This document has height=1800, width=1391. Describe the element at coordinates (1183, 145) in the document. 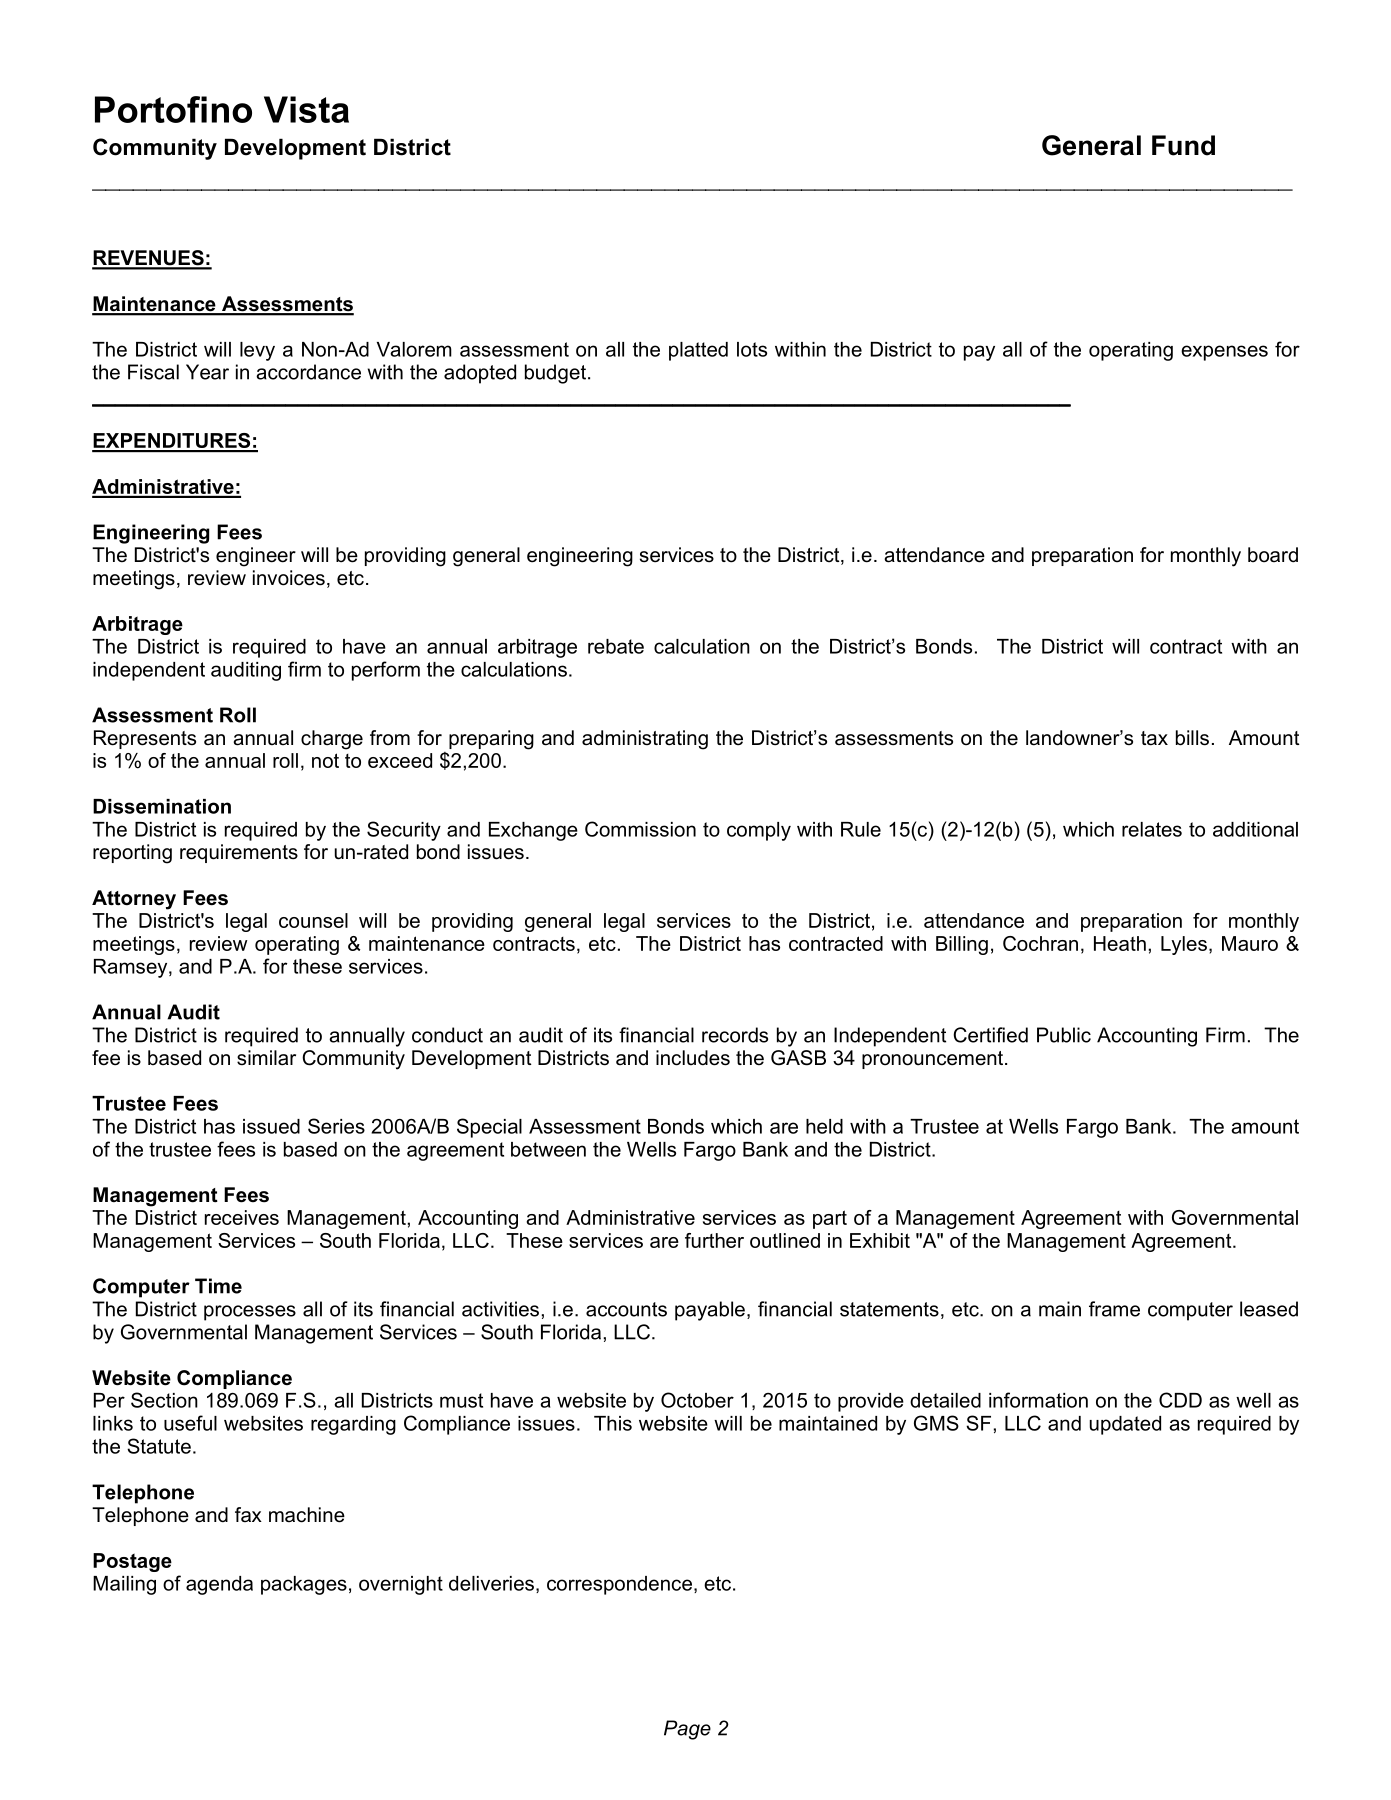

I see `Fund` at that location.
